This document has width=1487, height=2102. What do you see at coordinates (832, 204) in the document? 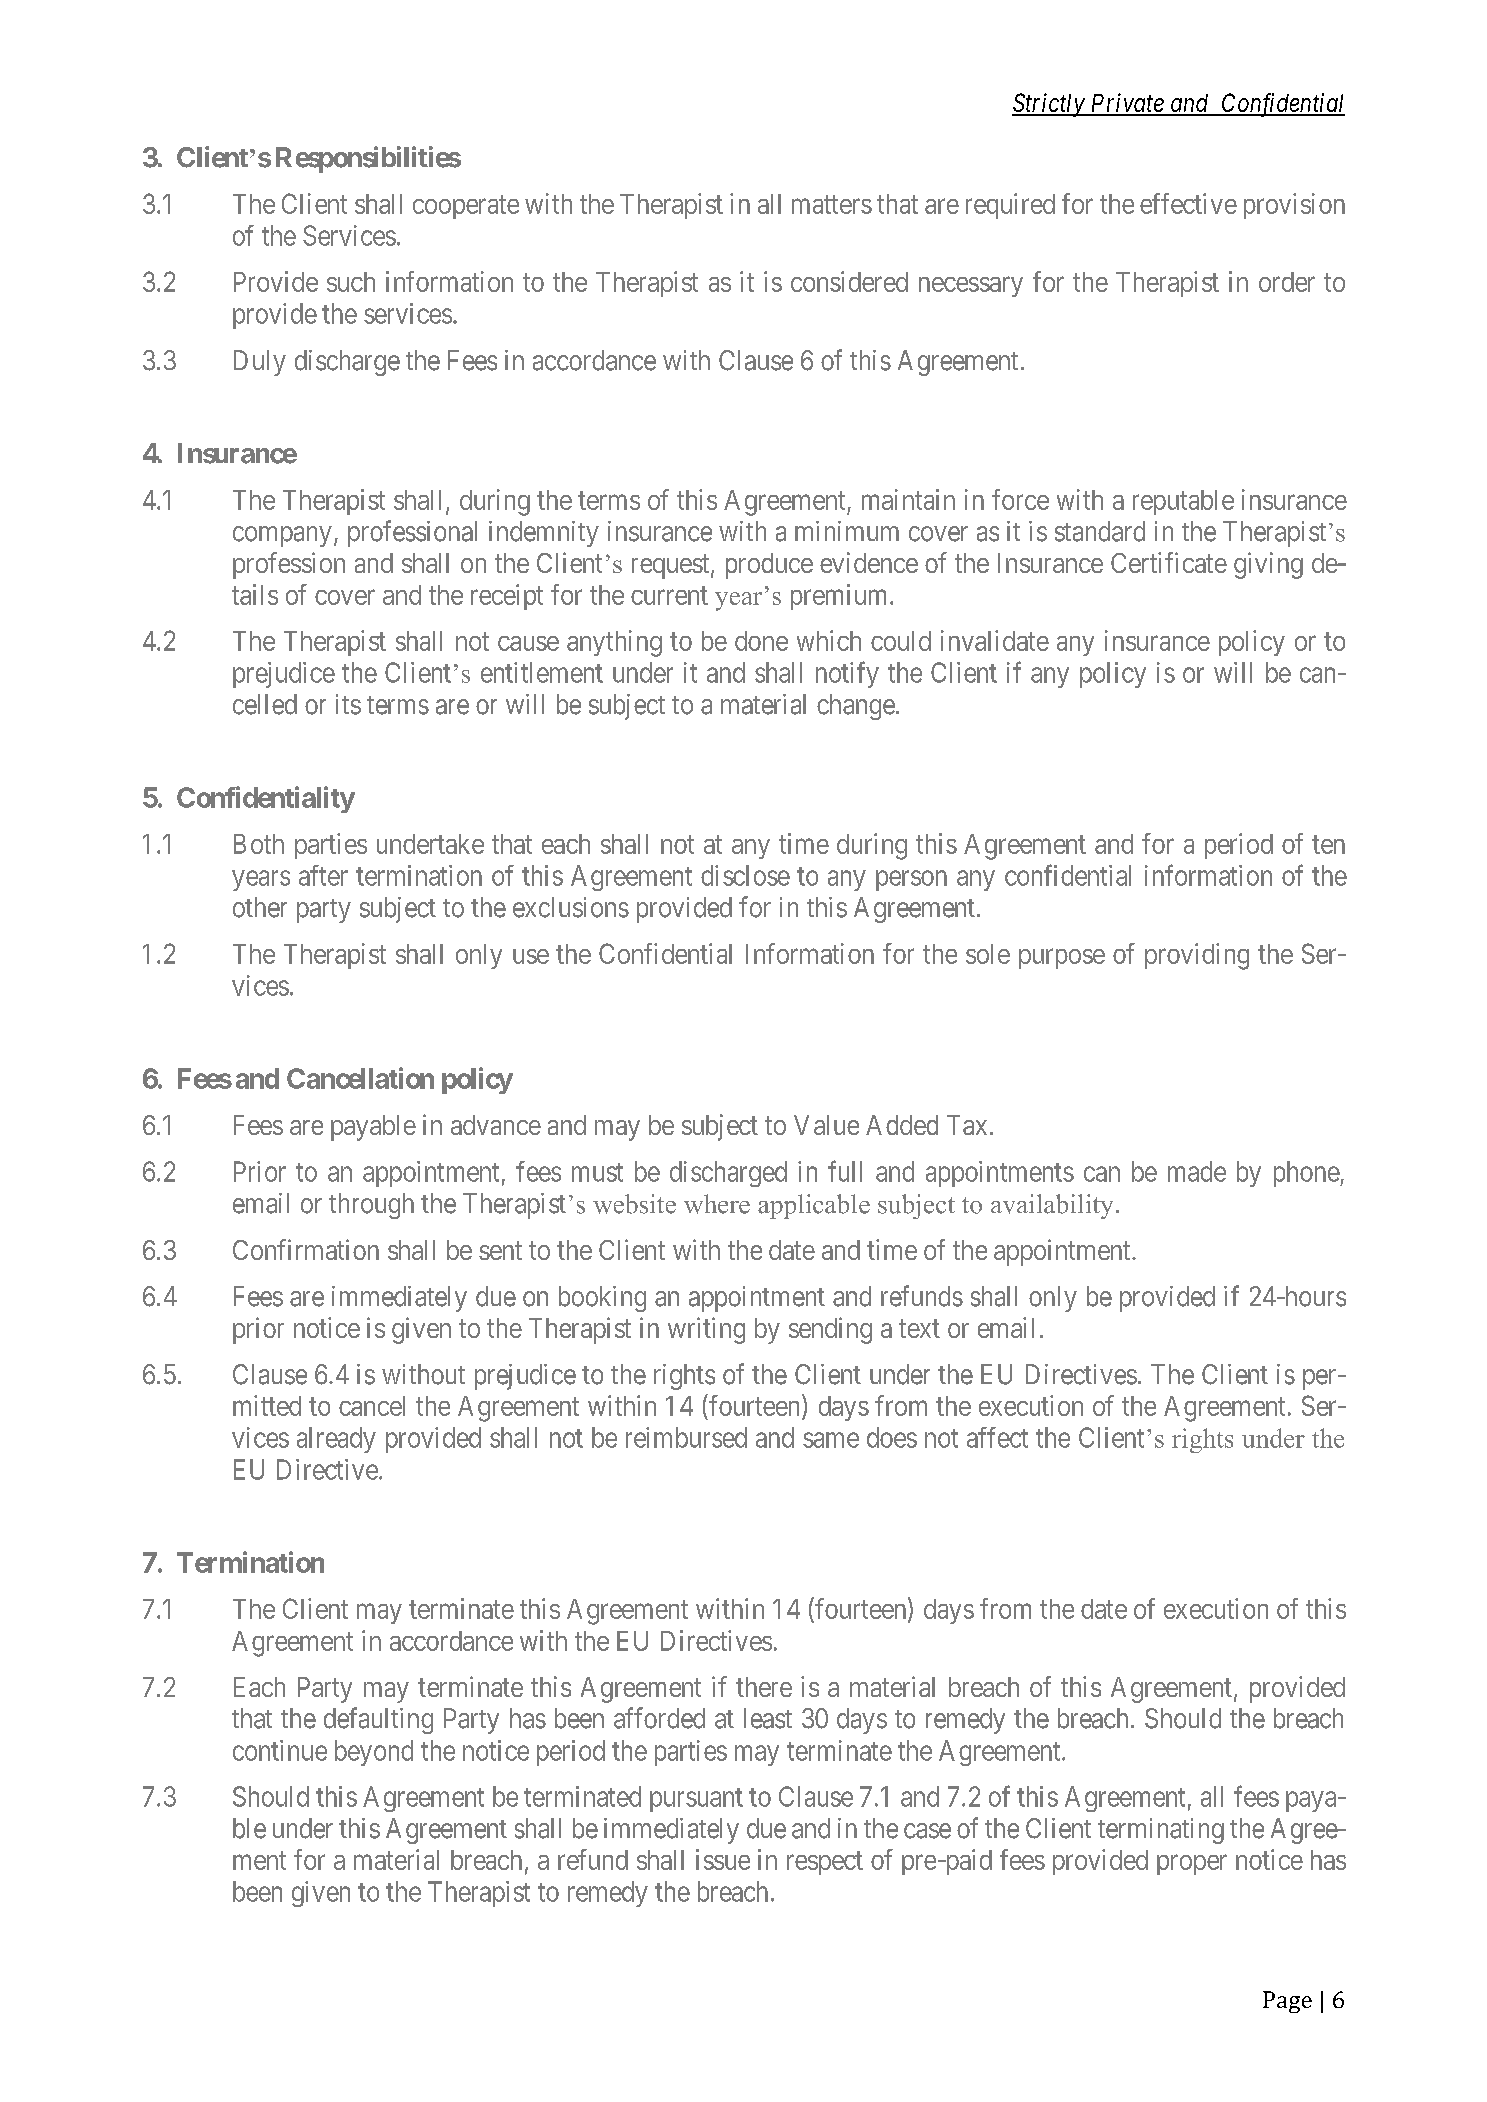
I see `matters` at bounding box center [832, 204].
